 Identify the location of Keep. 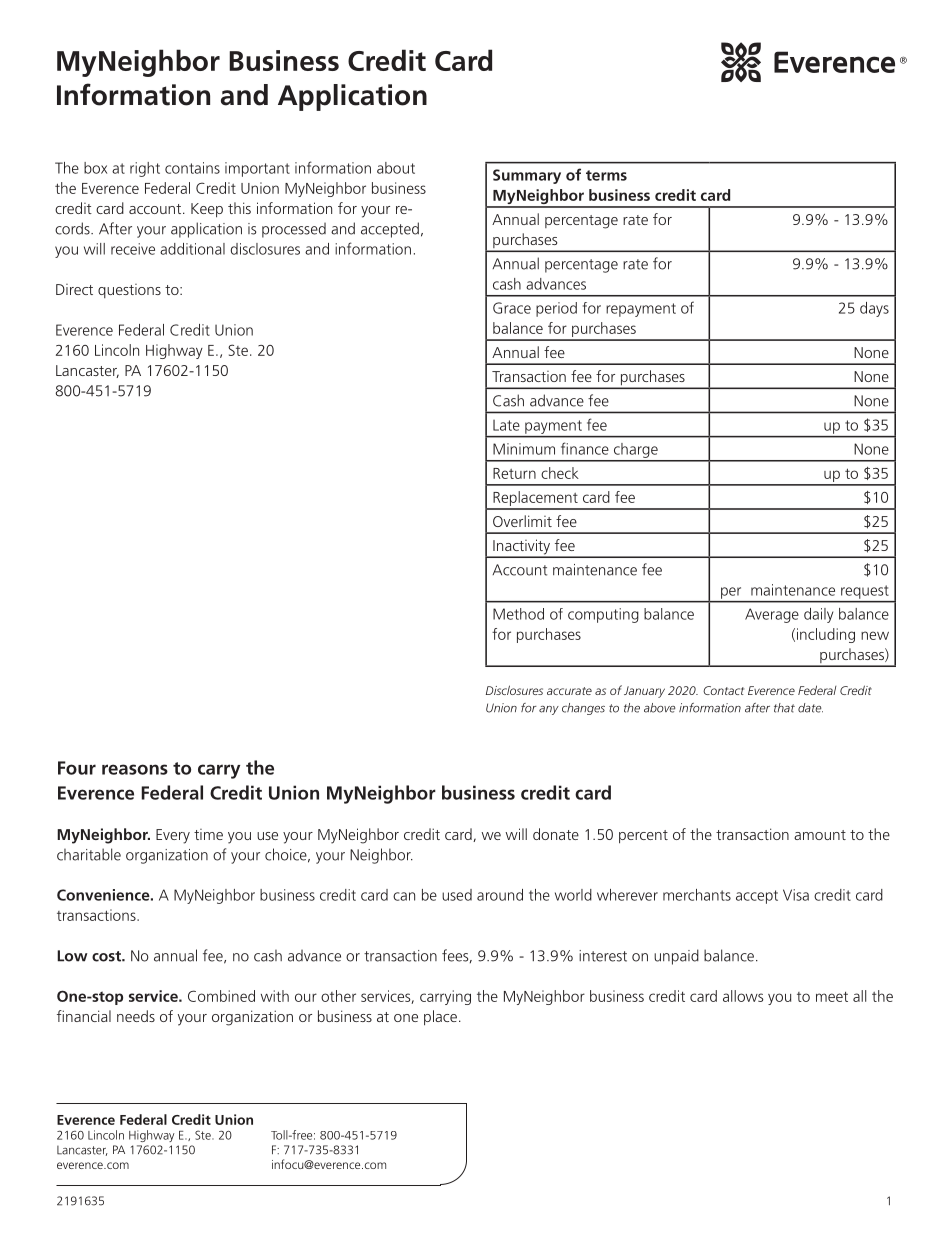
(207, 210).
